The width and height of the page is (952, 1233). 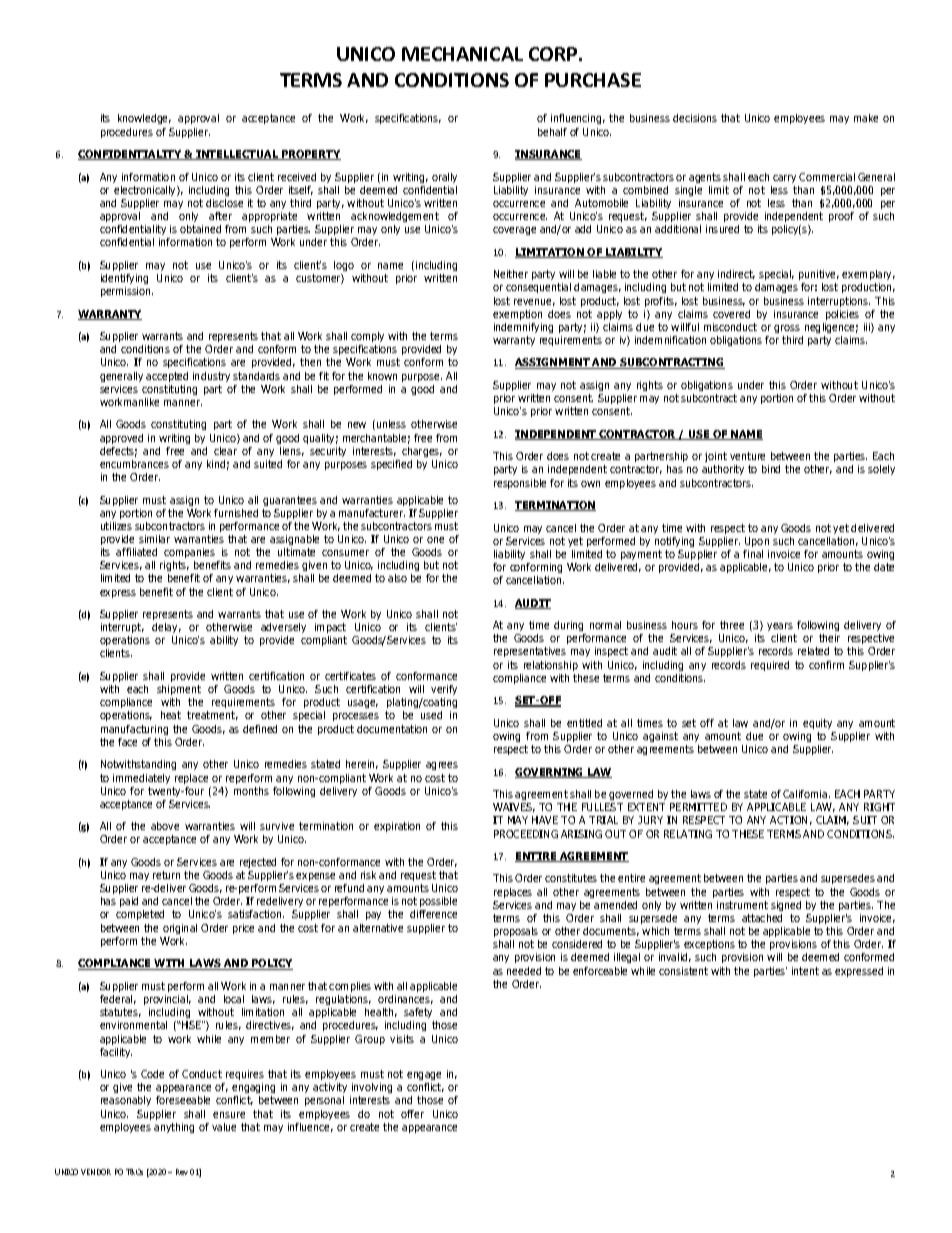 What do you see at coordinates (189, 553) in the page?
I see `companies` at bounding box center [189, 553].
